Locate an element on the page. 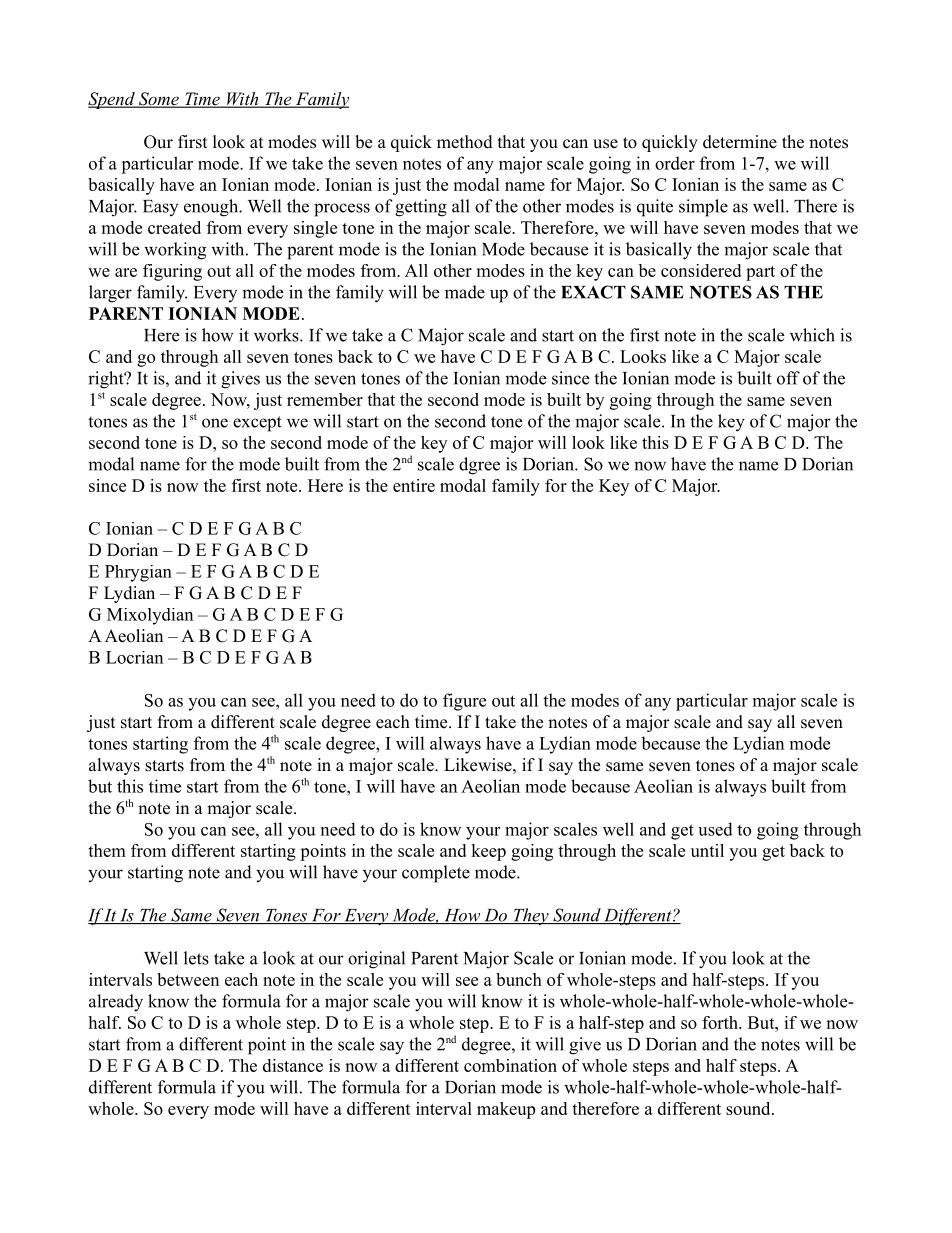 This page has width=952, height=1233. combination is located at coordinates (510, 1065).
